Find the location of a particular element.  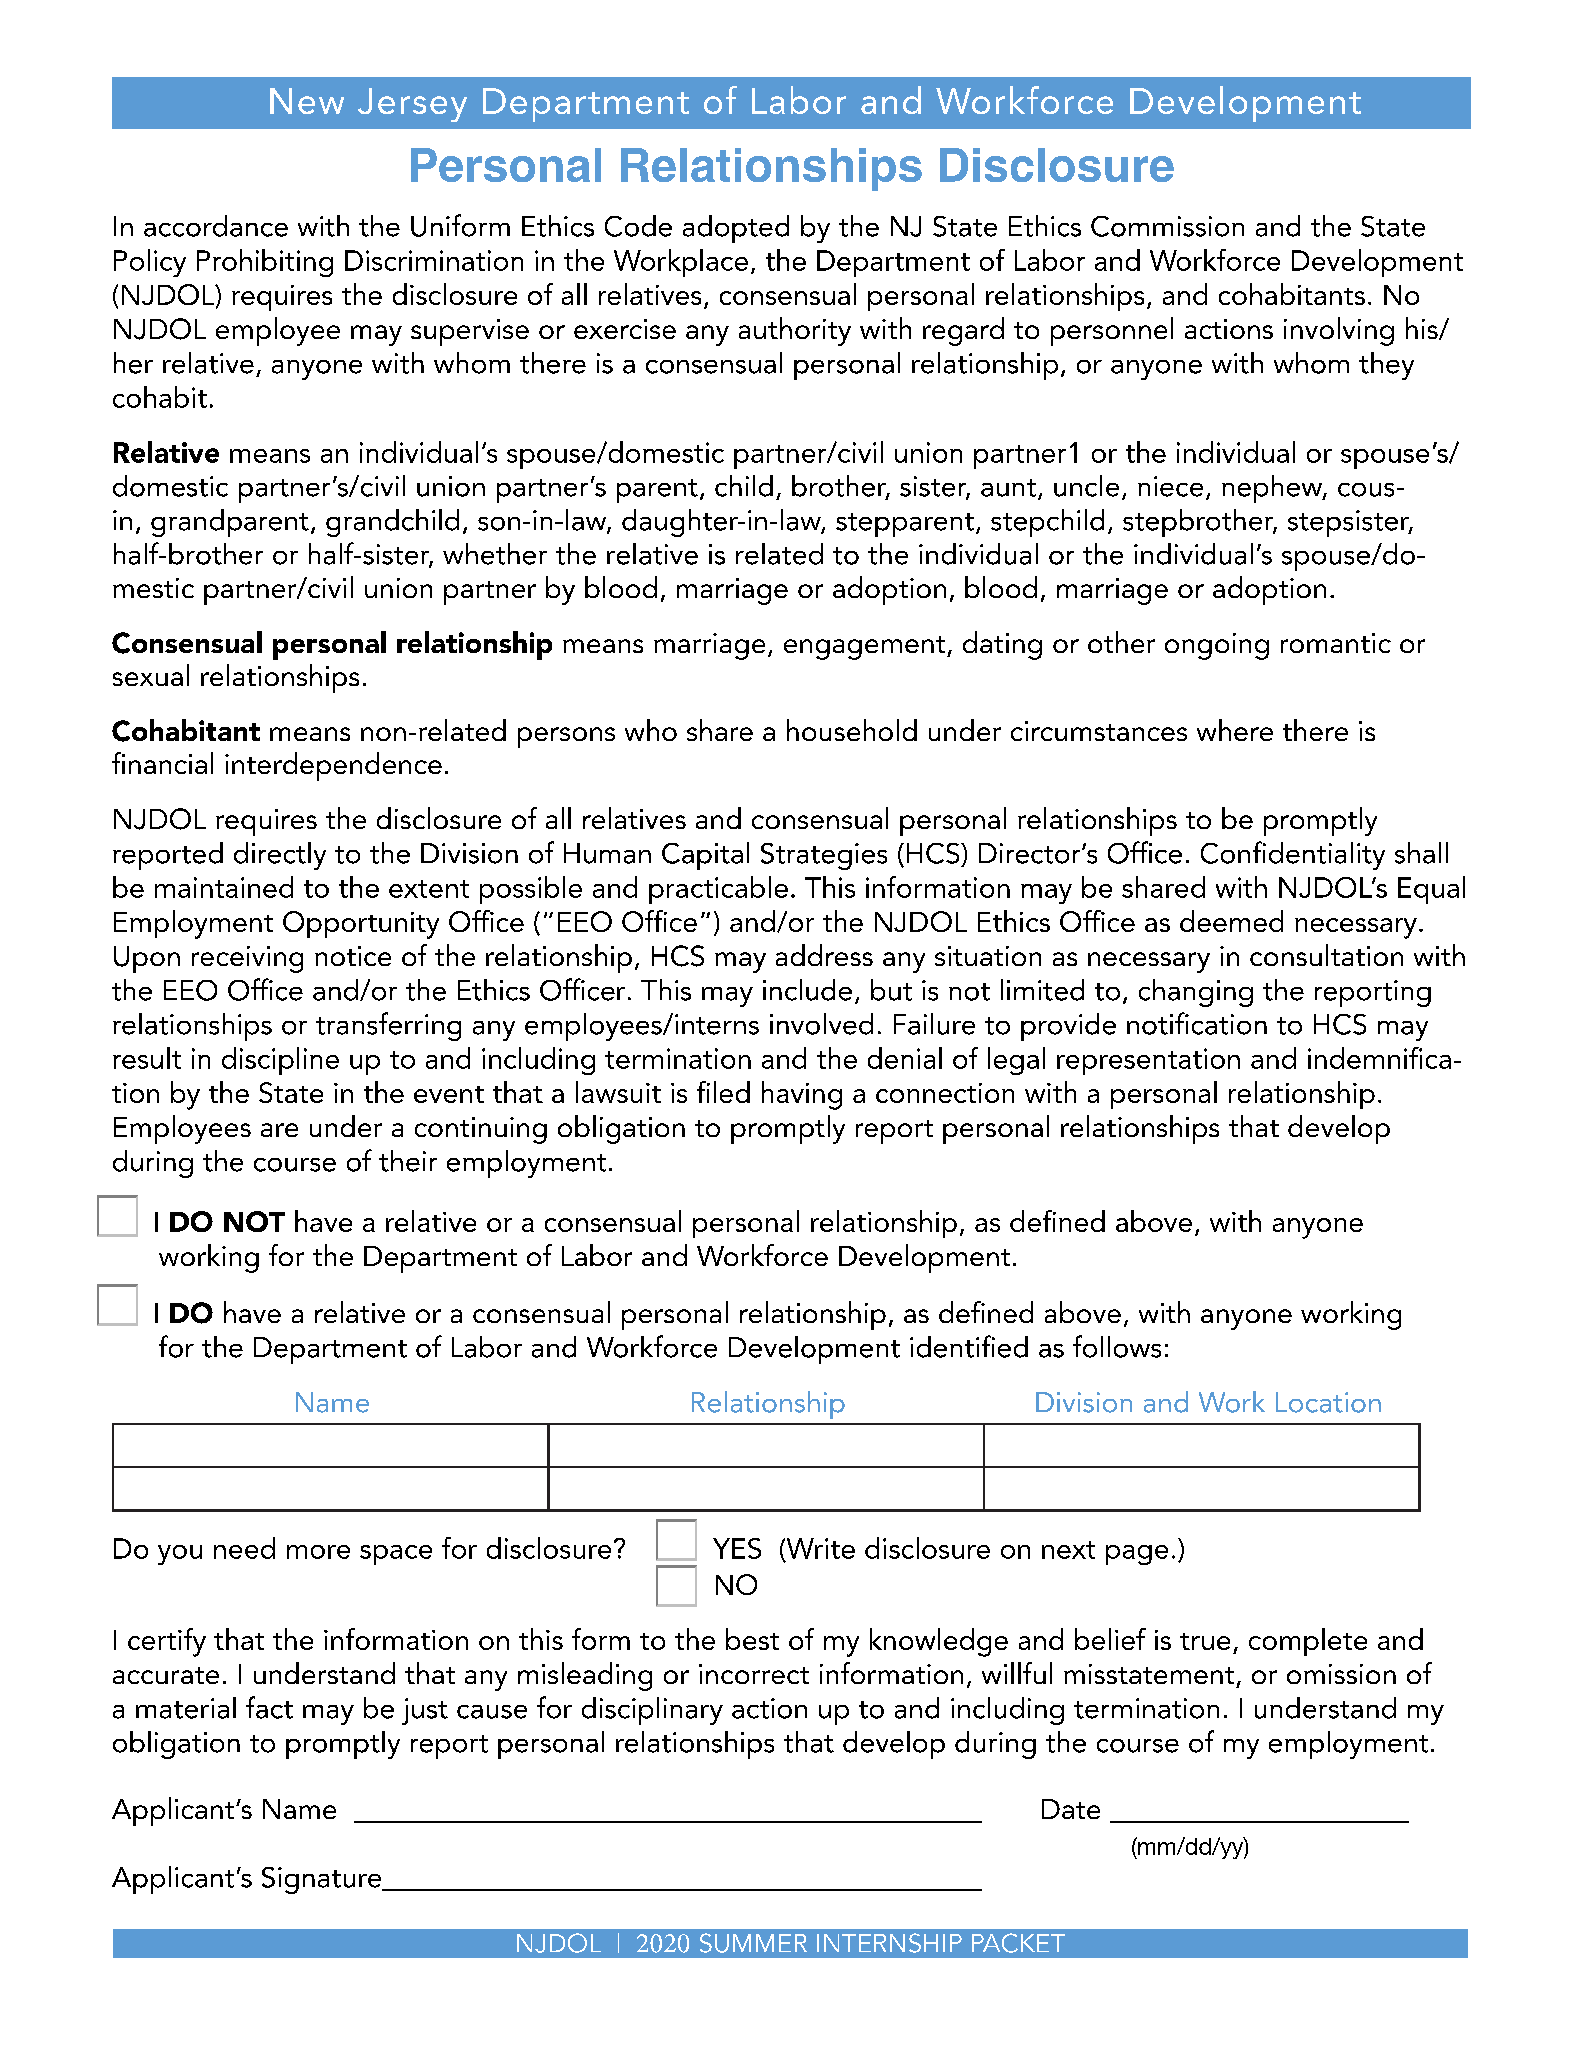

engagement is located at coordinates (866, 648).
